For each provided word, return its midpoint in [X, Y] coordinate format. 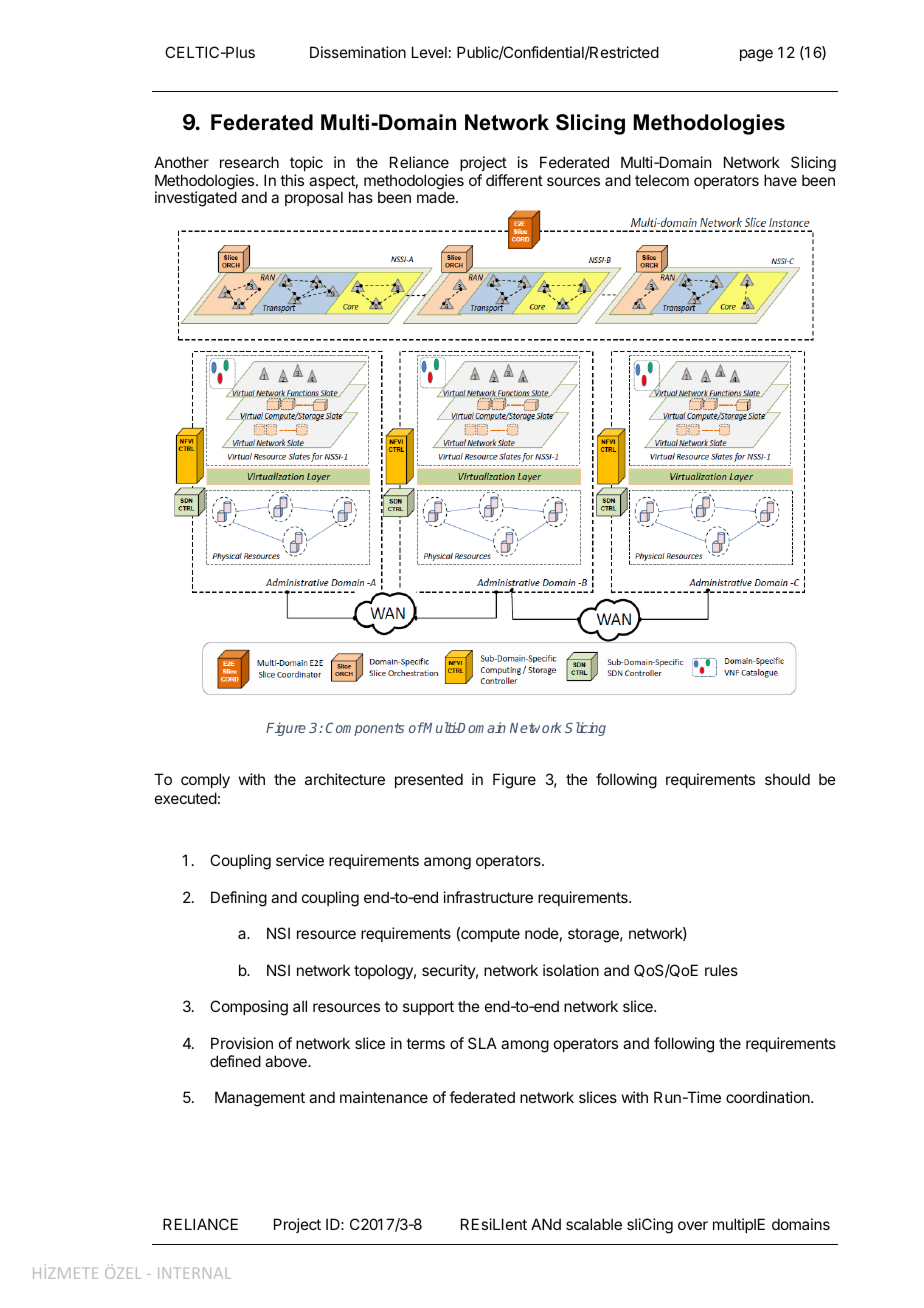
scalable [594, 1224]
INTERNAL [194, 1273]
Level [429, 52]
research [249, 162]
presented [429, 780]
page [756, 55]
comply [205, 780]
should [787, 779]
